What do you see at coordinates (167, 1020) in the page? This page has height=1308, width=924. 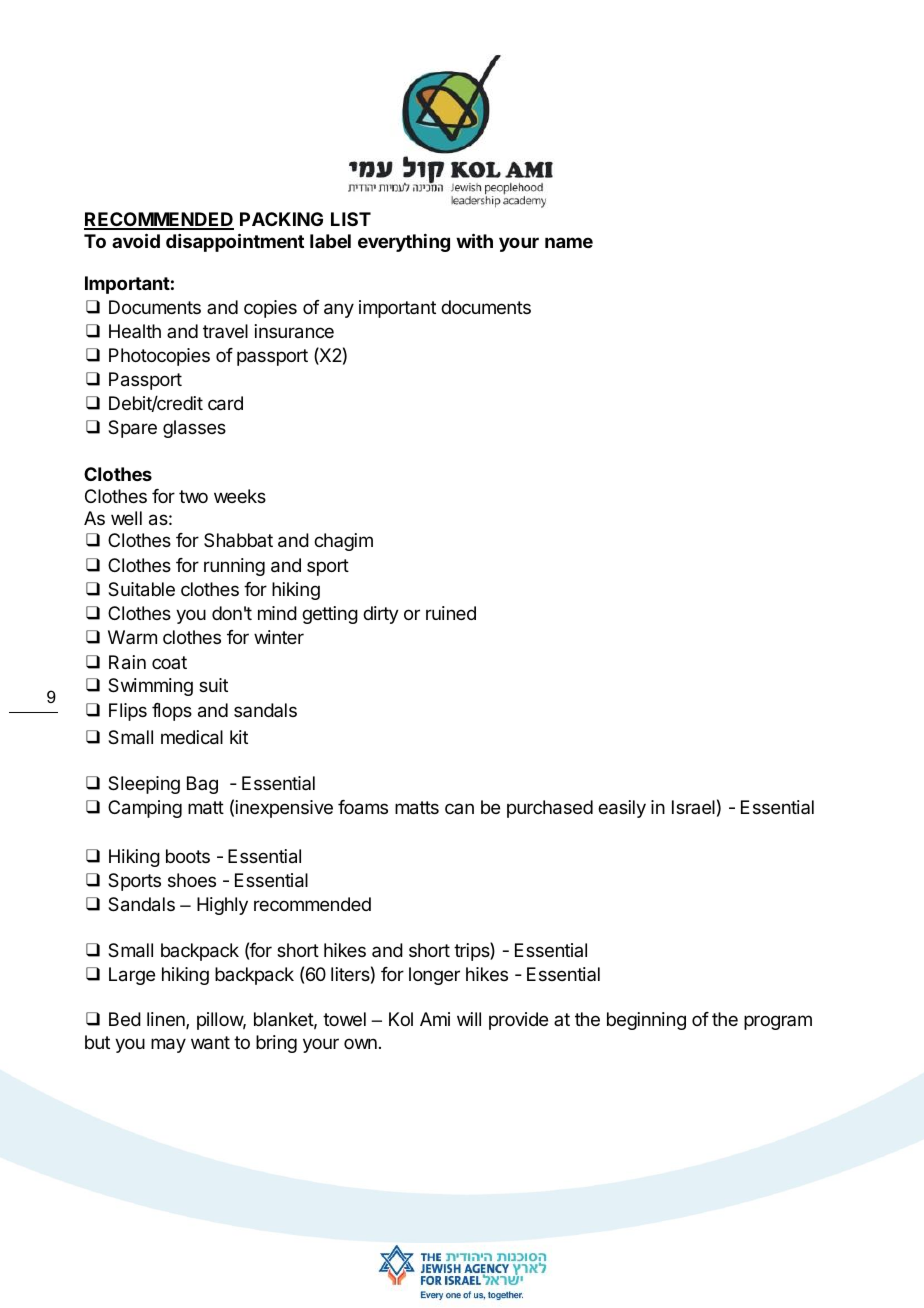 I see `linen` at bounding box center [167, 1020].
